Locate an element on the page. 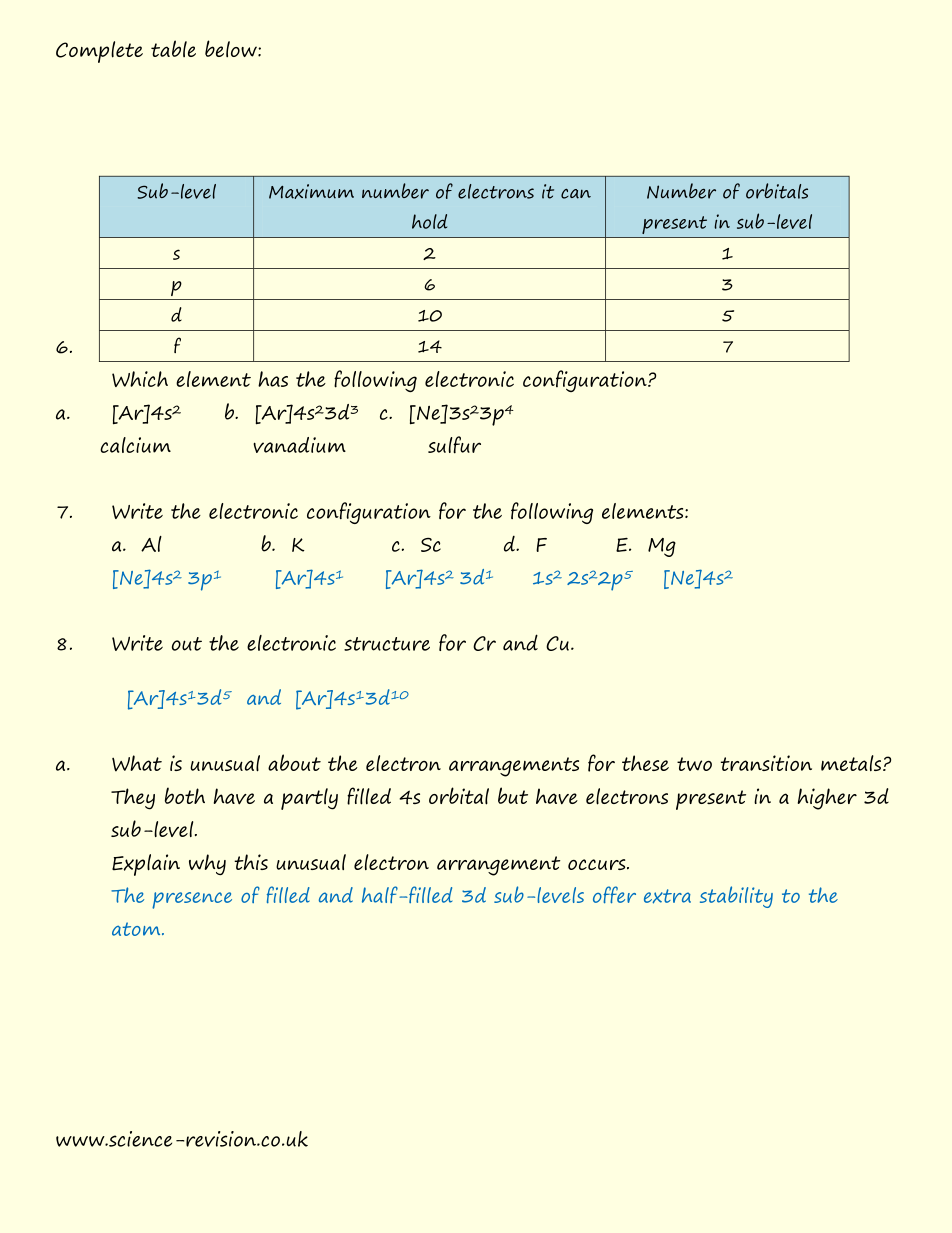 This document has width=952, height=1233. hold is located at coordinates (429, 221).
